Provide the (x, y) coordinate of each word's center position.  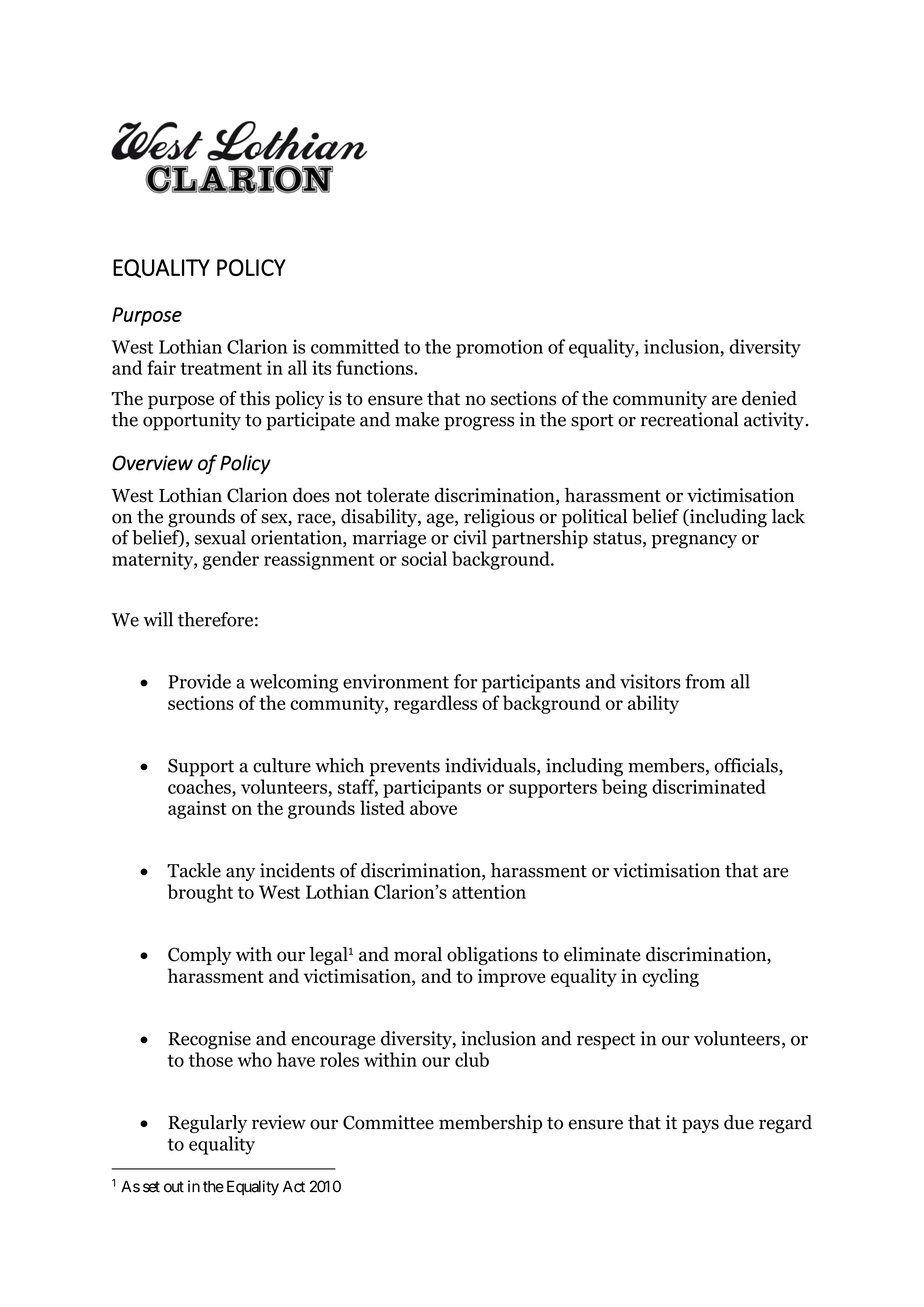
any (240, 874)
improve (512, 978)
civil (470, 537)
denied (769, 398)
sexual (220, 537)
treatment (221, 368)
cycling (670, 977)
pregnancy (694, 541)
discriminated (709, 786)
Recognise (209, 1040)
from (705, 681)
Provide (199, 681)
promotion (499, 348)
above (433, 807)
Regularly (207, 1124)
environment (396, 681)
